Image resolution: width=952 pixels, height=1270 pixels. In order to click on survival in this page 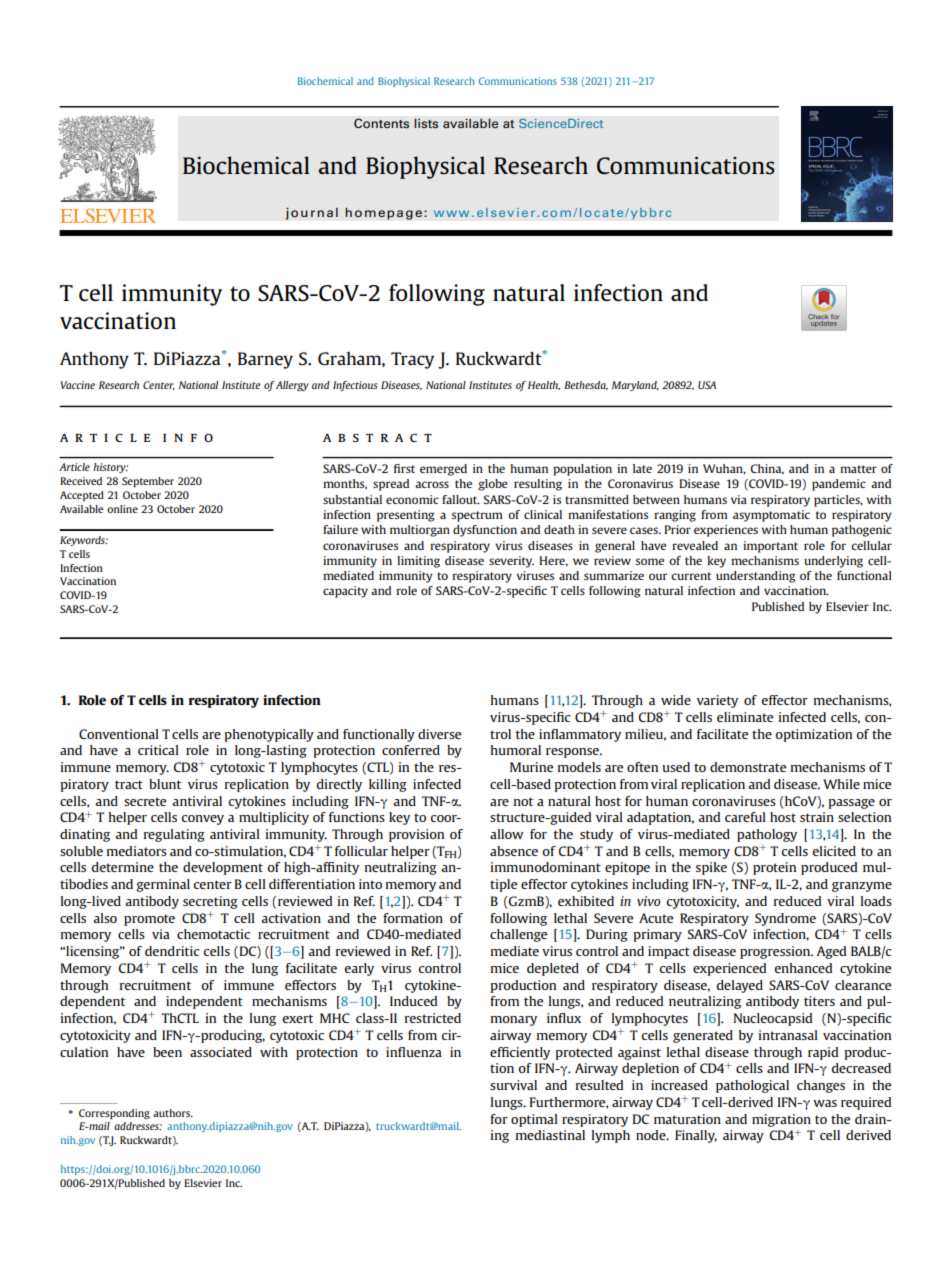, I will do `click(513, 1085)`.
